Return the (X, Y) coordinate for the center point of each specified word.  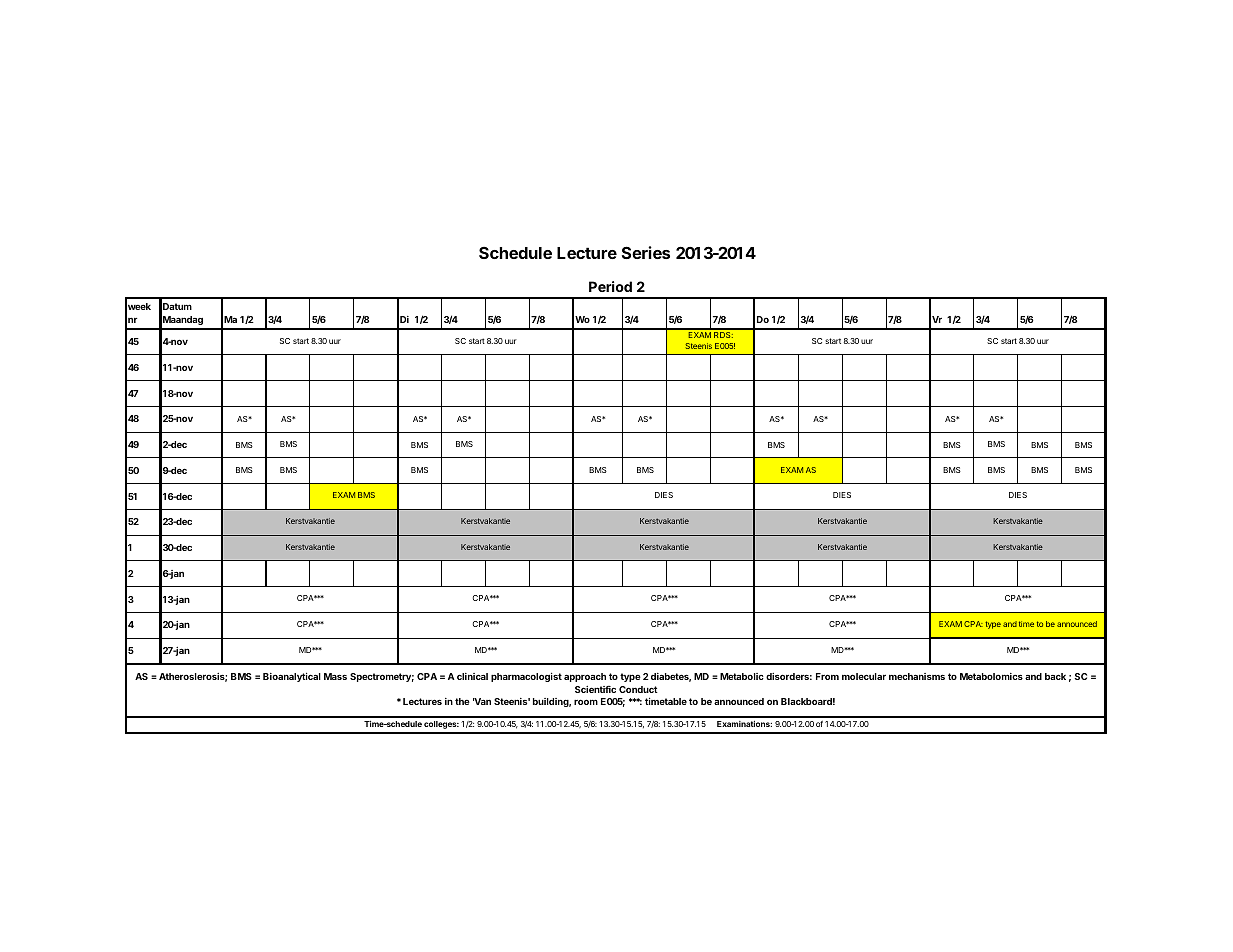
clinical (472, 676)
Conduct (638, 689)
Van (482, 701)
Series (646, 252)
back (1055, 676)
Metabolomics (991, 676)
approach (585, 677)
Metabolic (742, 676)
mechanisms (917, 676)
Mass (335, 676)
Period (610, 286)
